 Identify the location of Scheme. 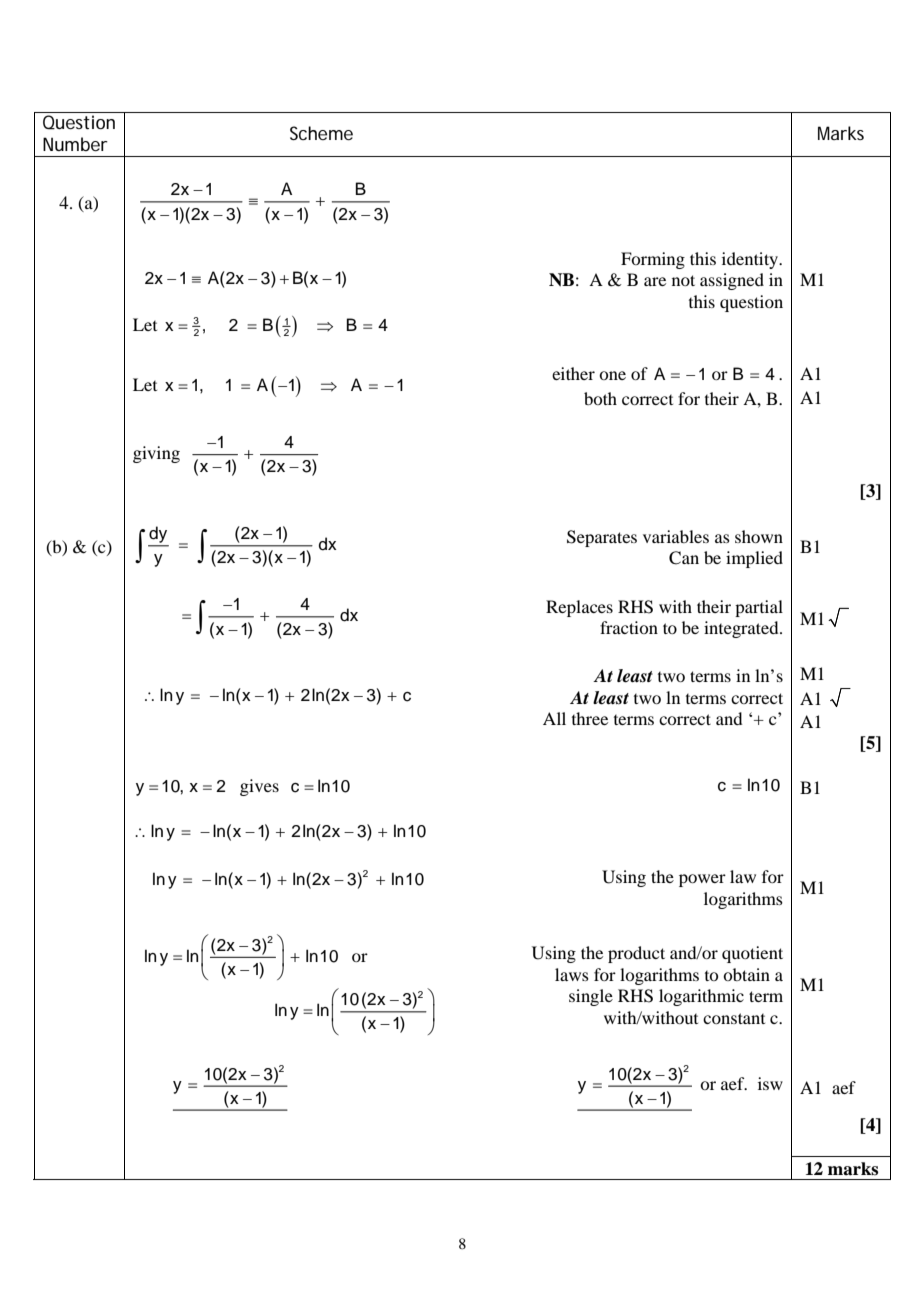
(321, 133).
